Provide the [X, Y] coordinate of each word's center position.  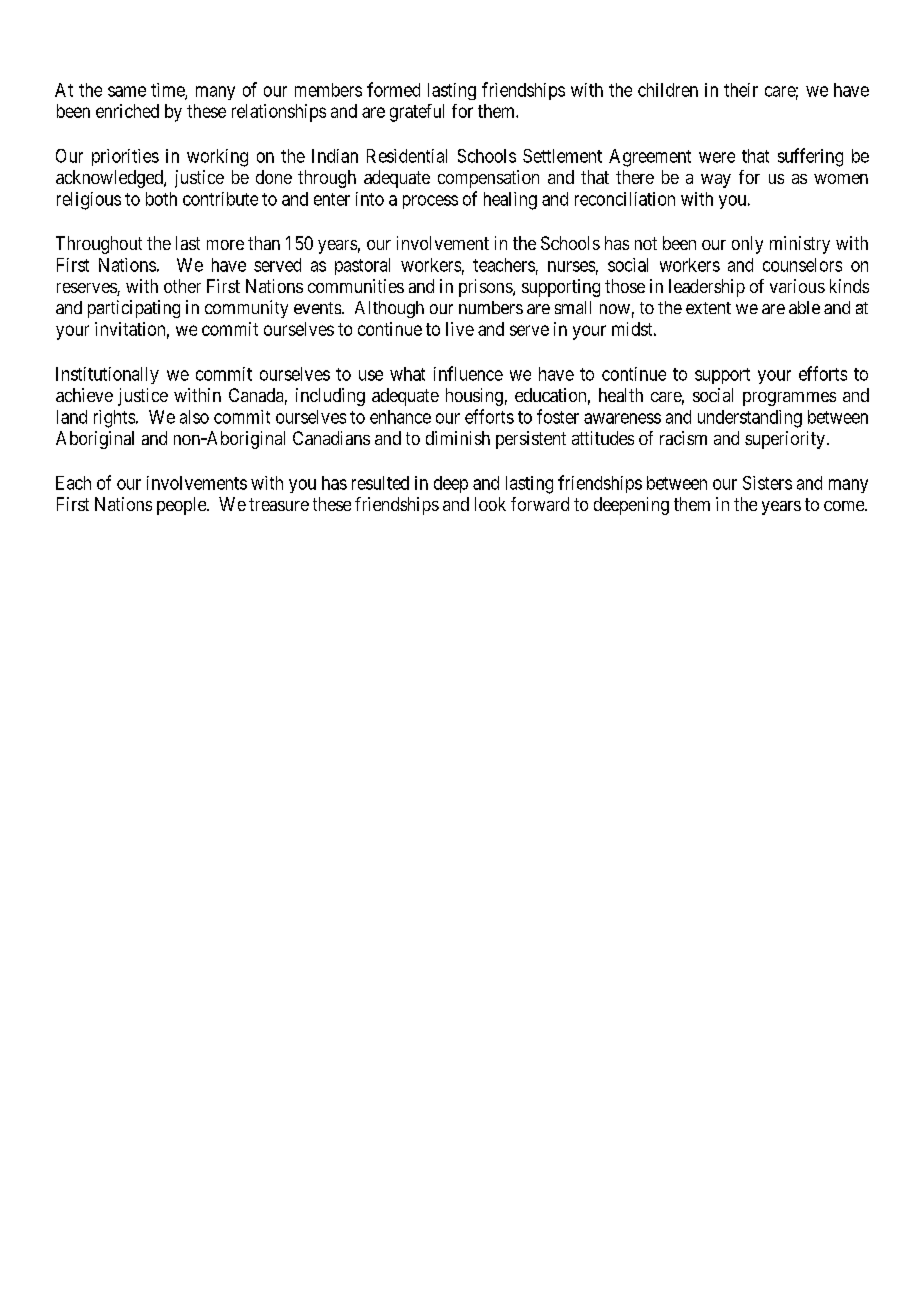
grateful [417, 113]
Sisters [767, 483]
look [490, 504]
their [741, 90]
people [182, 506]
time [168, 91]
